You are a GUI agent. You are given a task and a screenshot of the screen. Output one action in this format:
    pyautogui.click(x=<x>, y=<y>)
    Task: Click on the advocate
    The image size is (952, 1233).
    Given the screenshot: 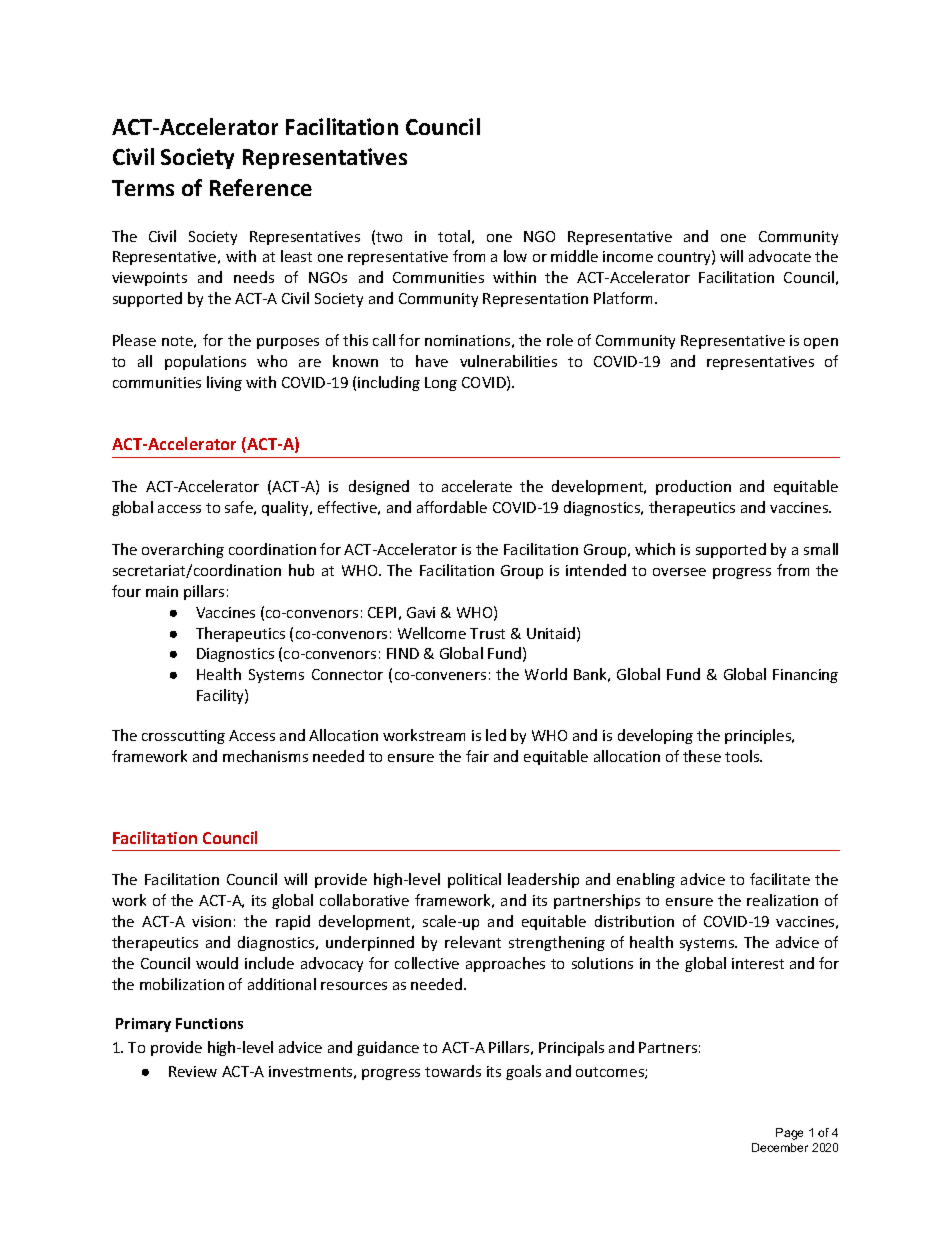 What is the action you would take?
    pyautogui.click(x=780, y=256)
